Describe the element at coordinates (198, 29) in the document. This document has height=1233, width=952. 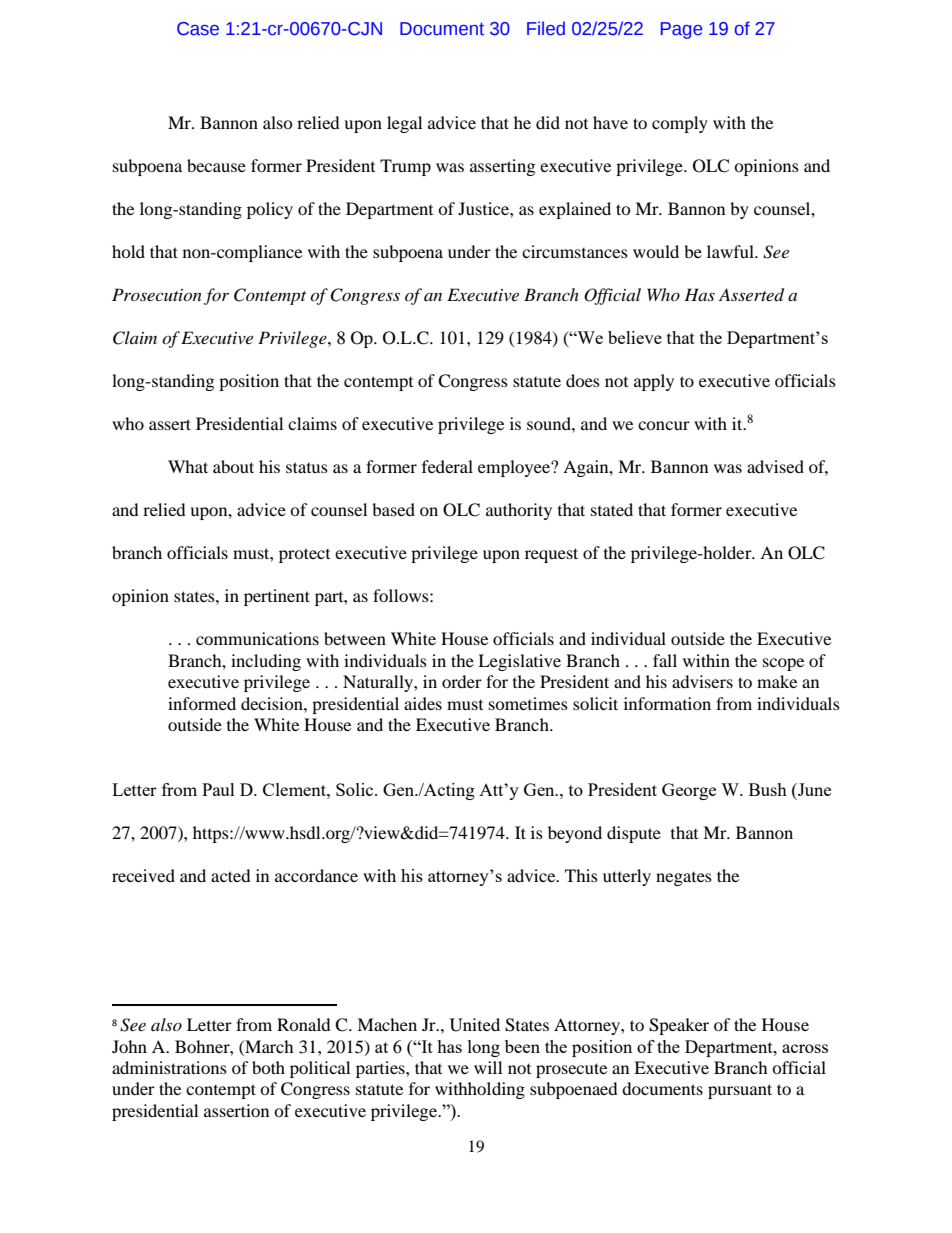
I see `Case` at that location.
